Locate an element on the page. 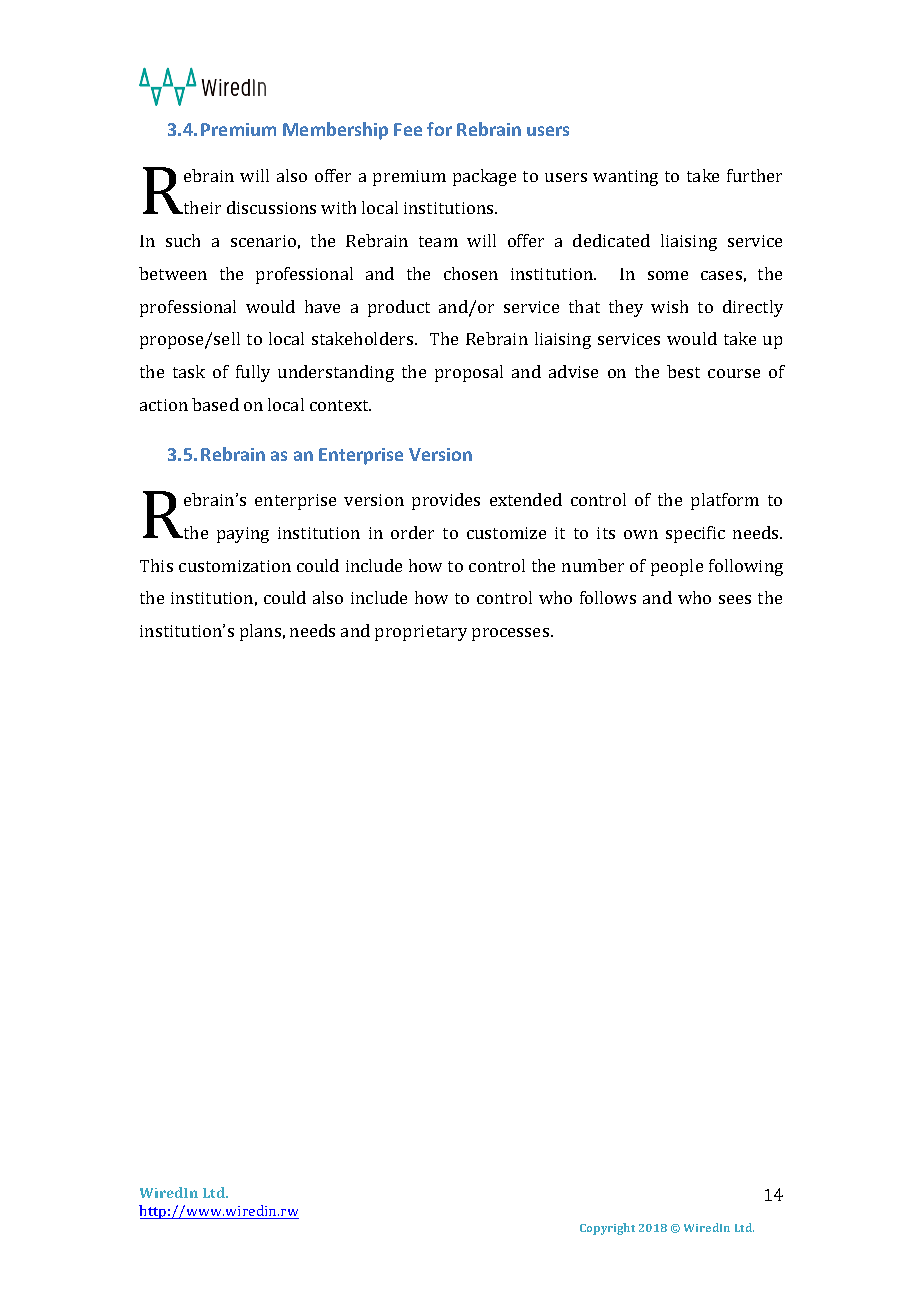 The width and height of the page is (924, 1308). Copyright is located at coordinates (607, 1229).
